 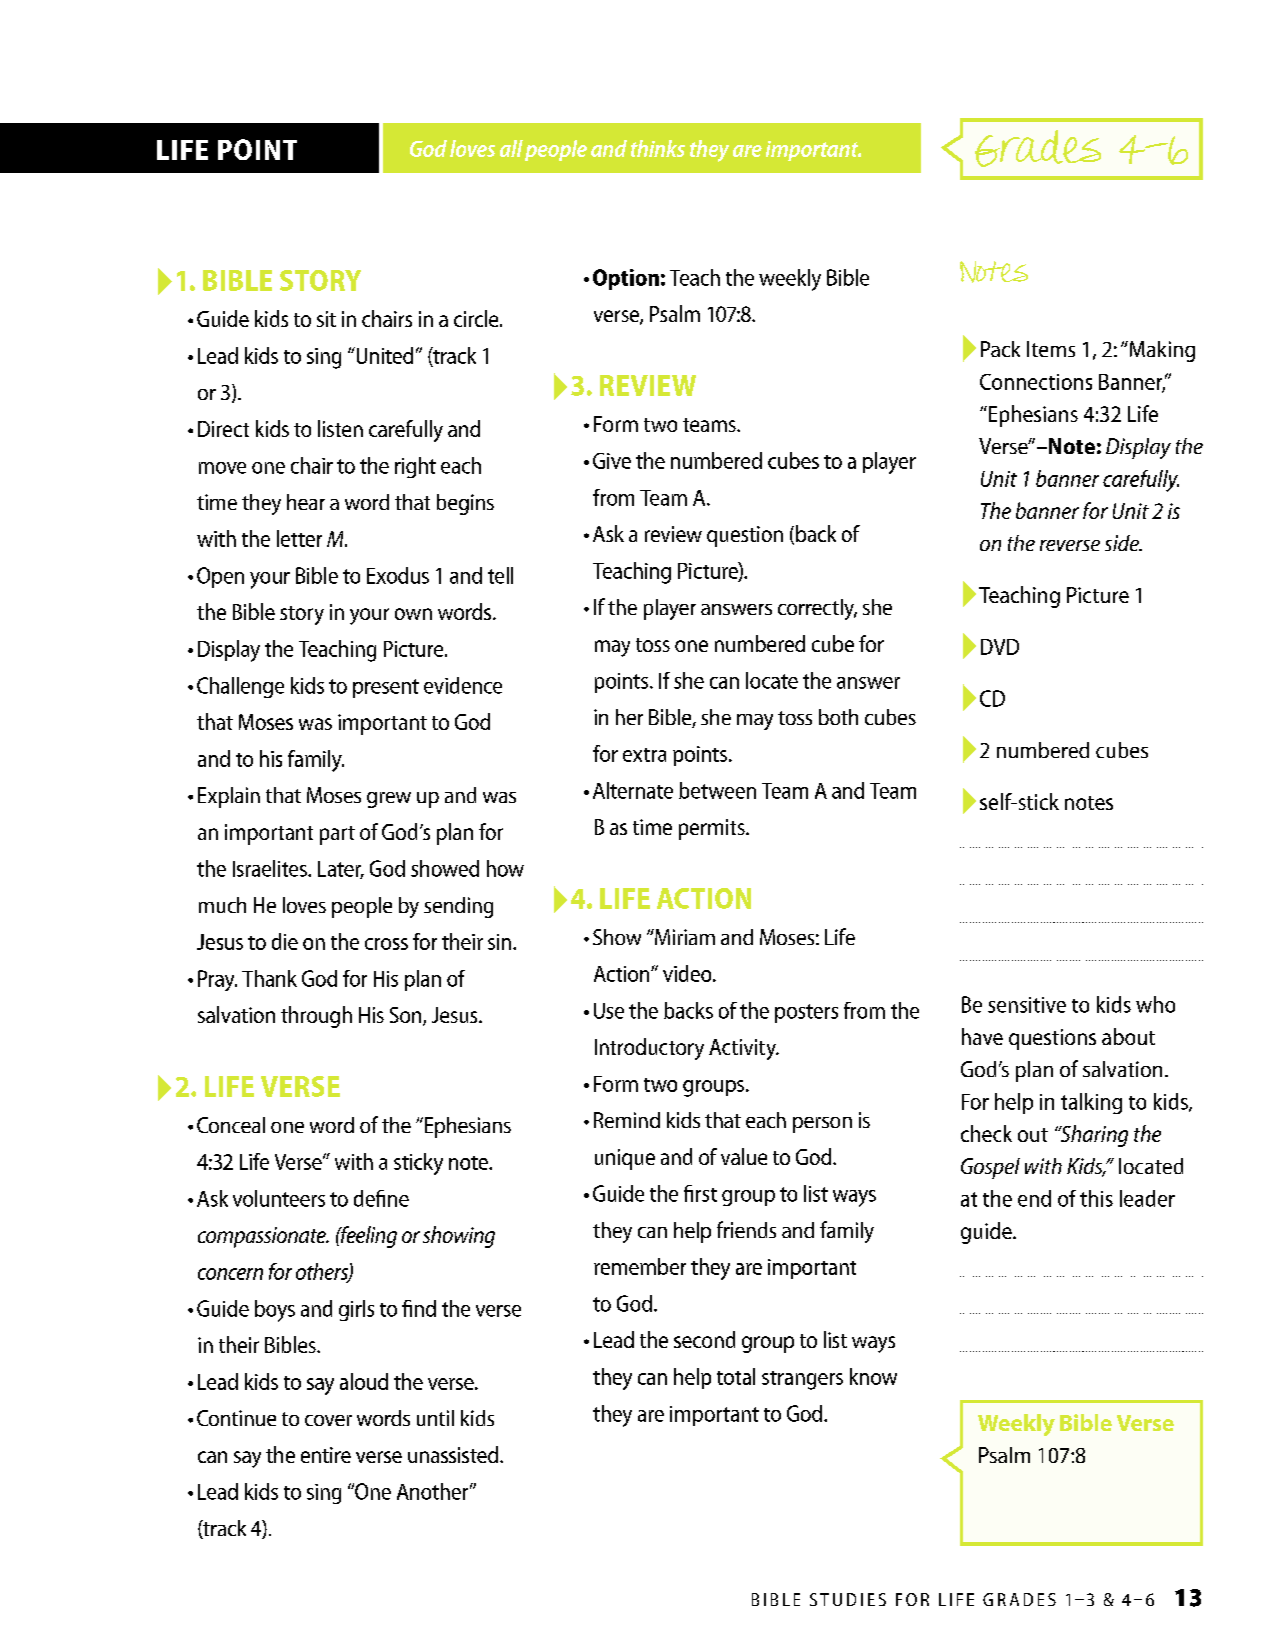 What do you see at coordinates (1027, 1005) in the image?
I see `sensitive` at bounding box center [1027, 1005].
